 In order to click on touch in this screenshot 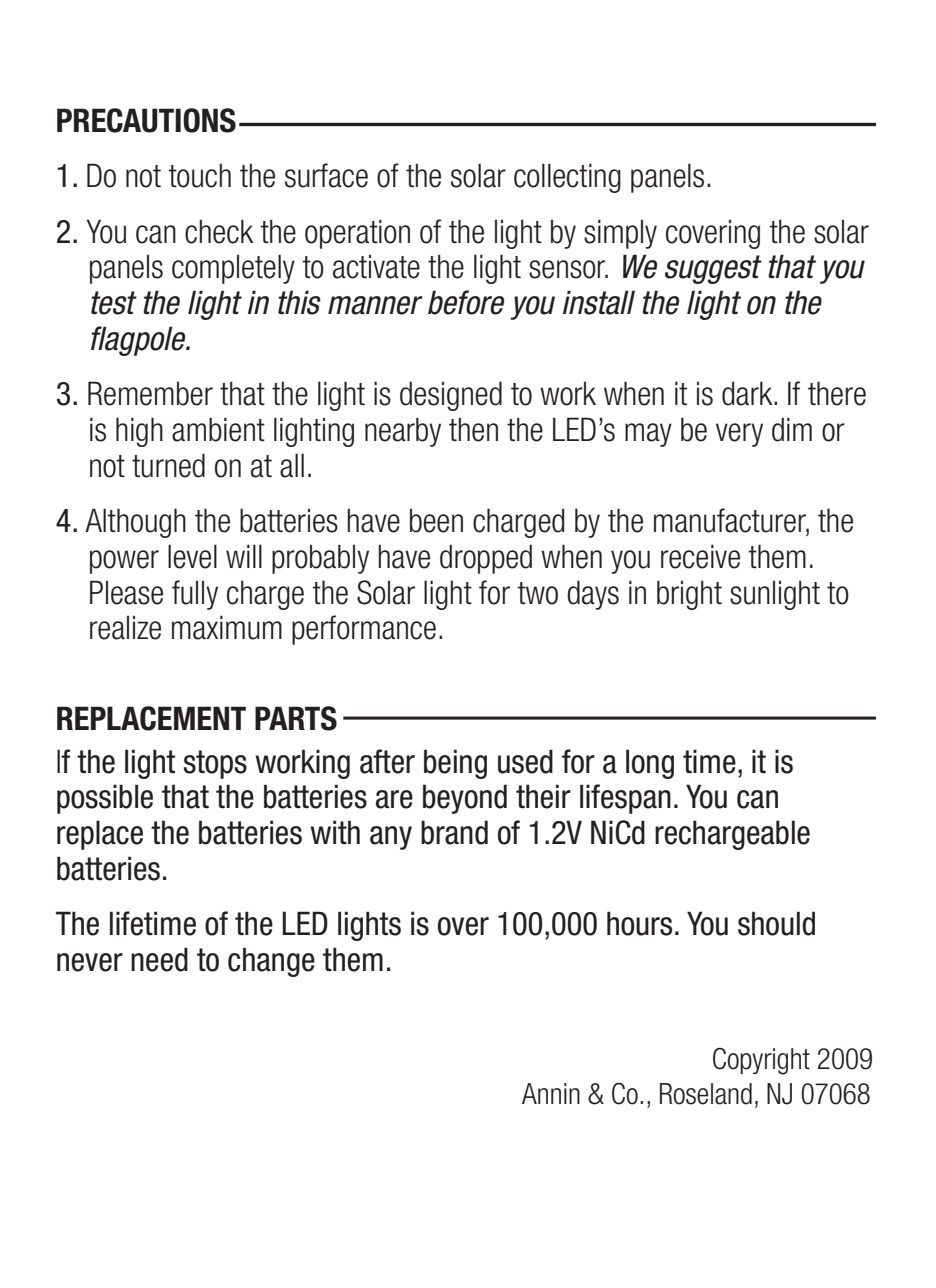, I will do `click(199, 175)`.
